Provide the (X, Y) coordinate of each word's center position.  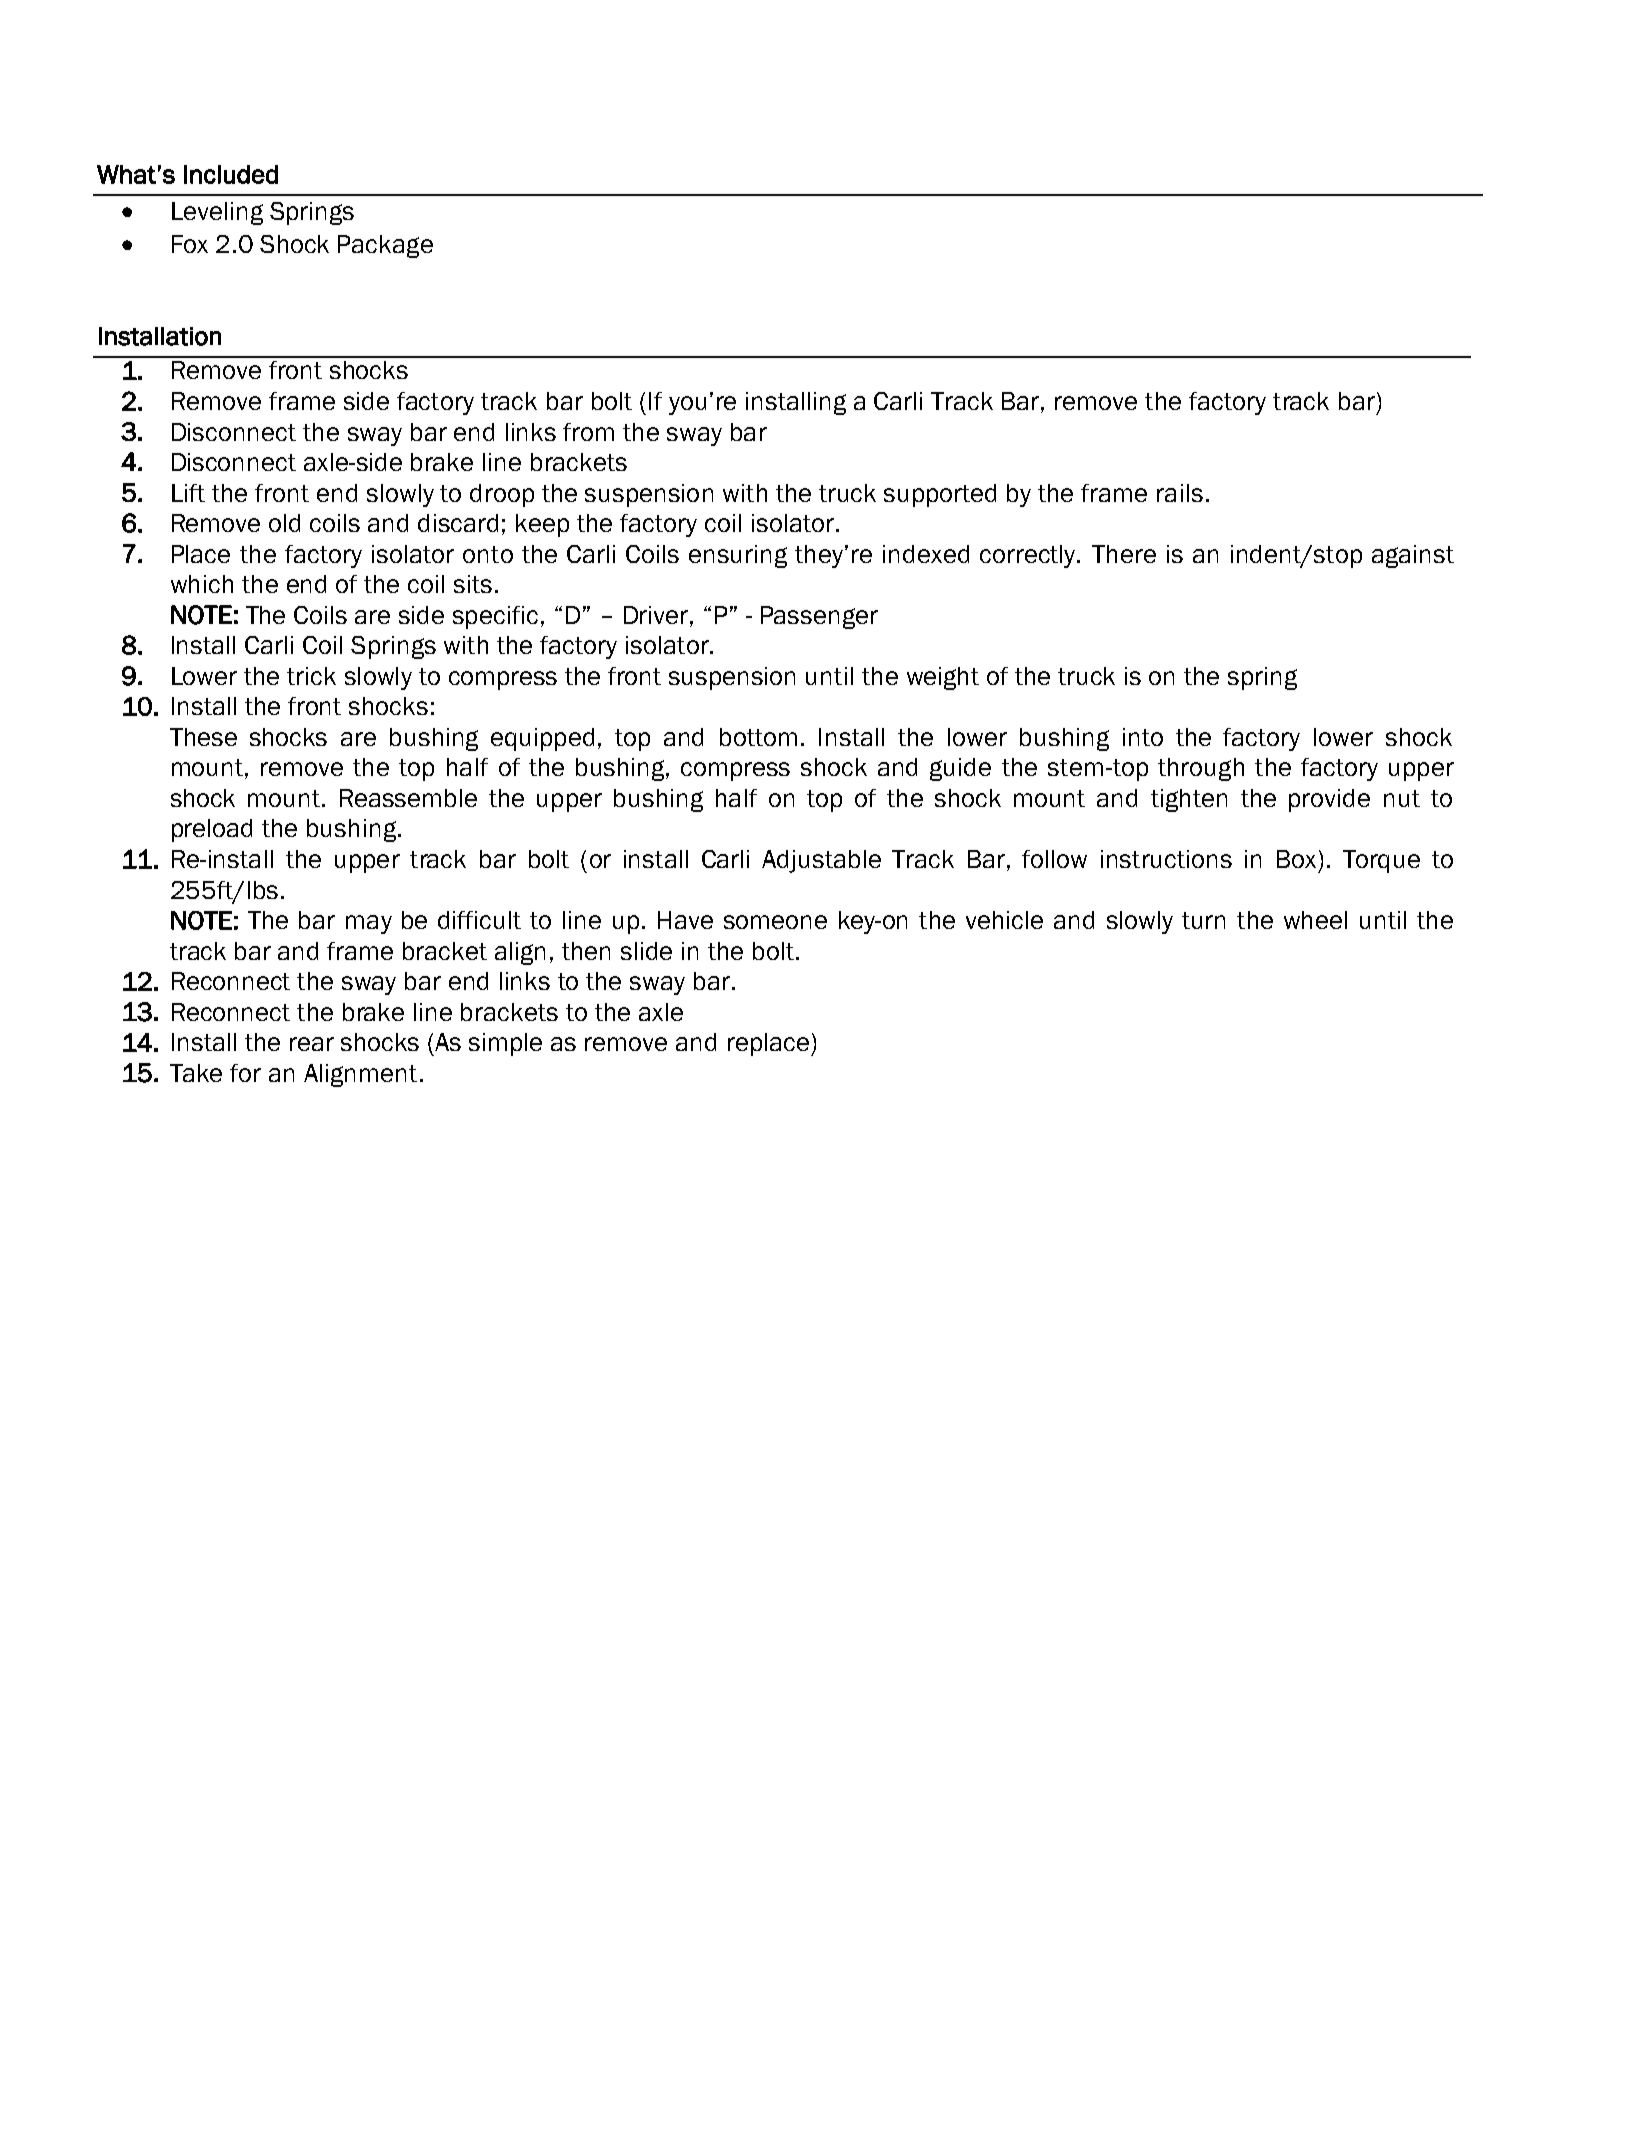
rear (312, 1044)
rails (1180, 493)
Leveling (217, 213)
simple (505, 1044)
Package (385, 246)
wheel (1315, 920)
